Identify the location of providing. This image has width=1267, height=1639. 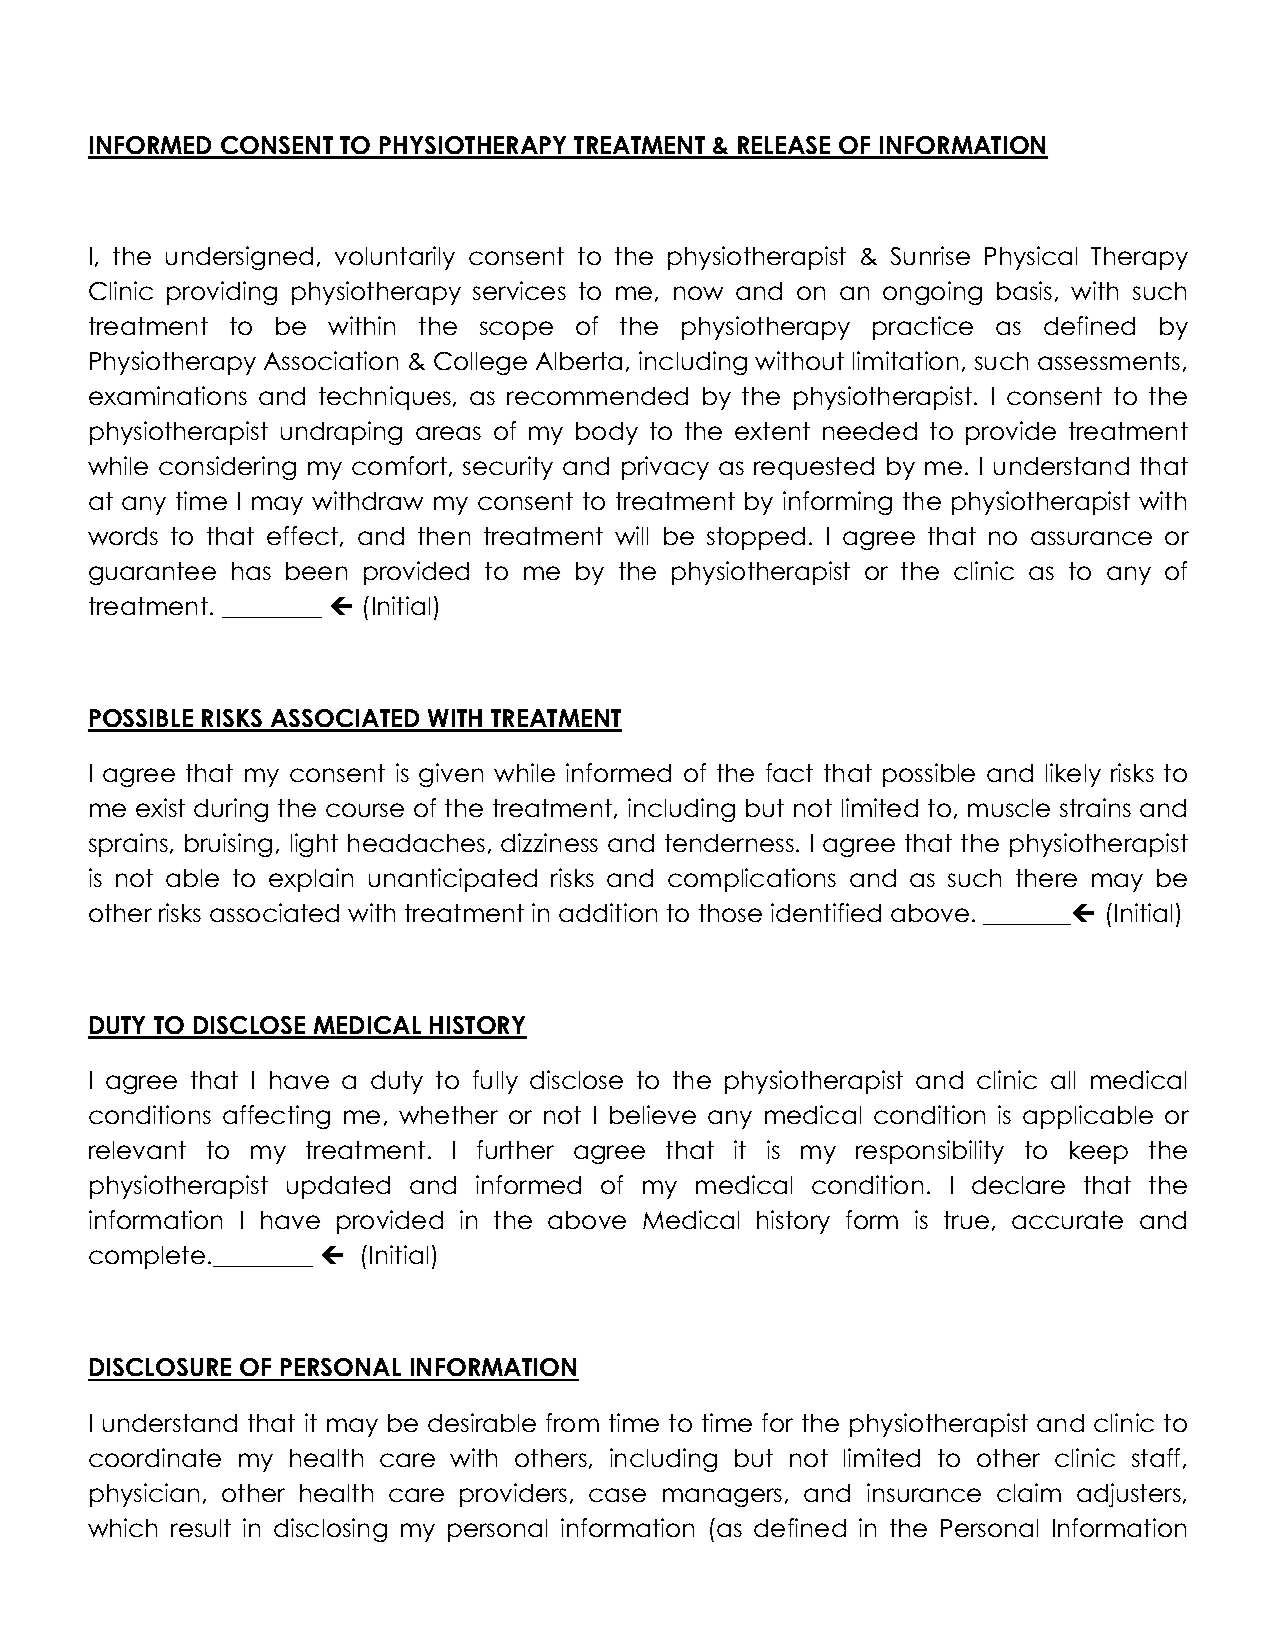
(222, 293).
